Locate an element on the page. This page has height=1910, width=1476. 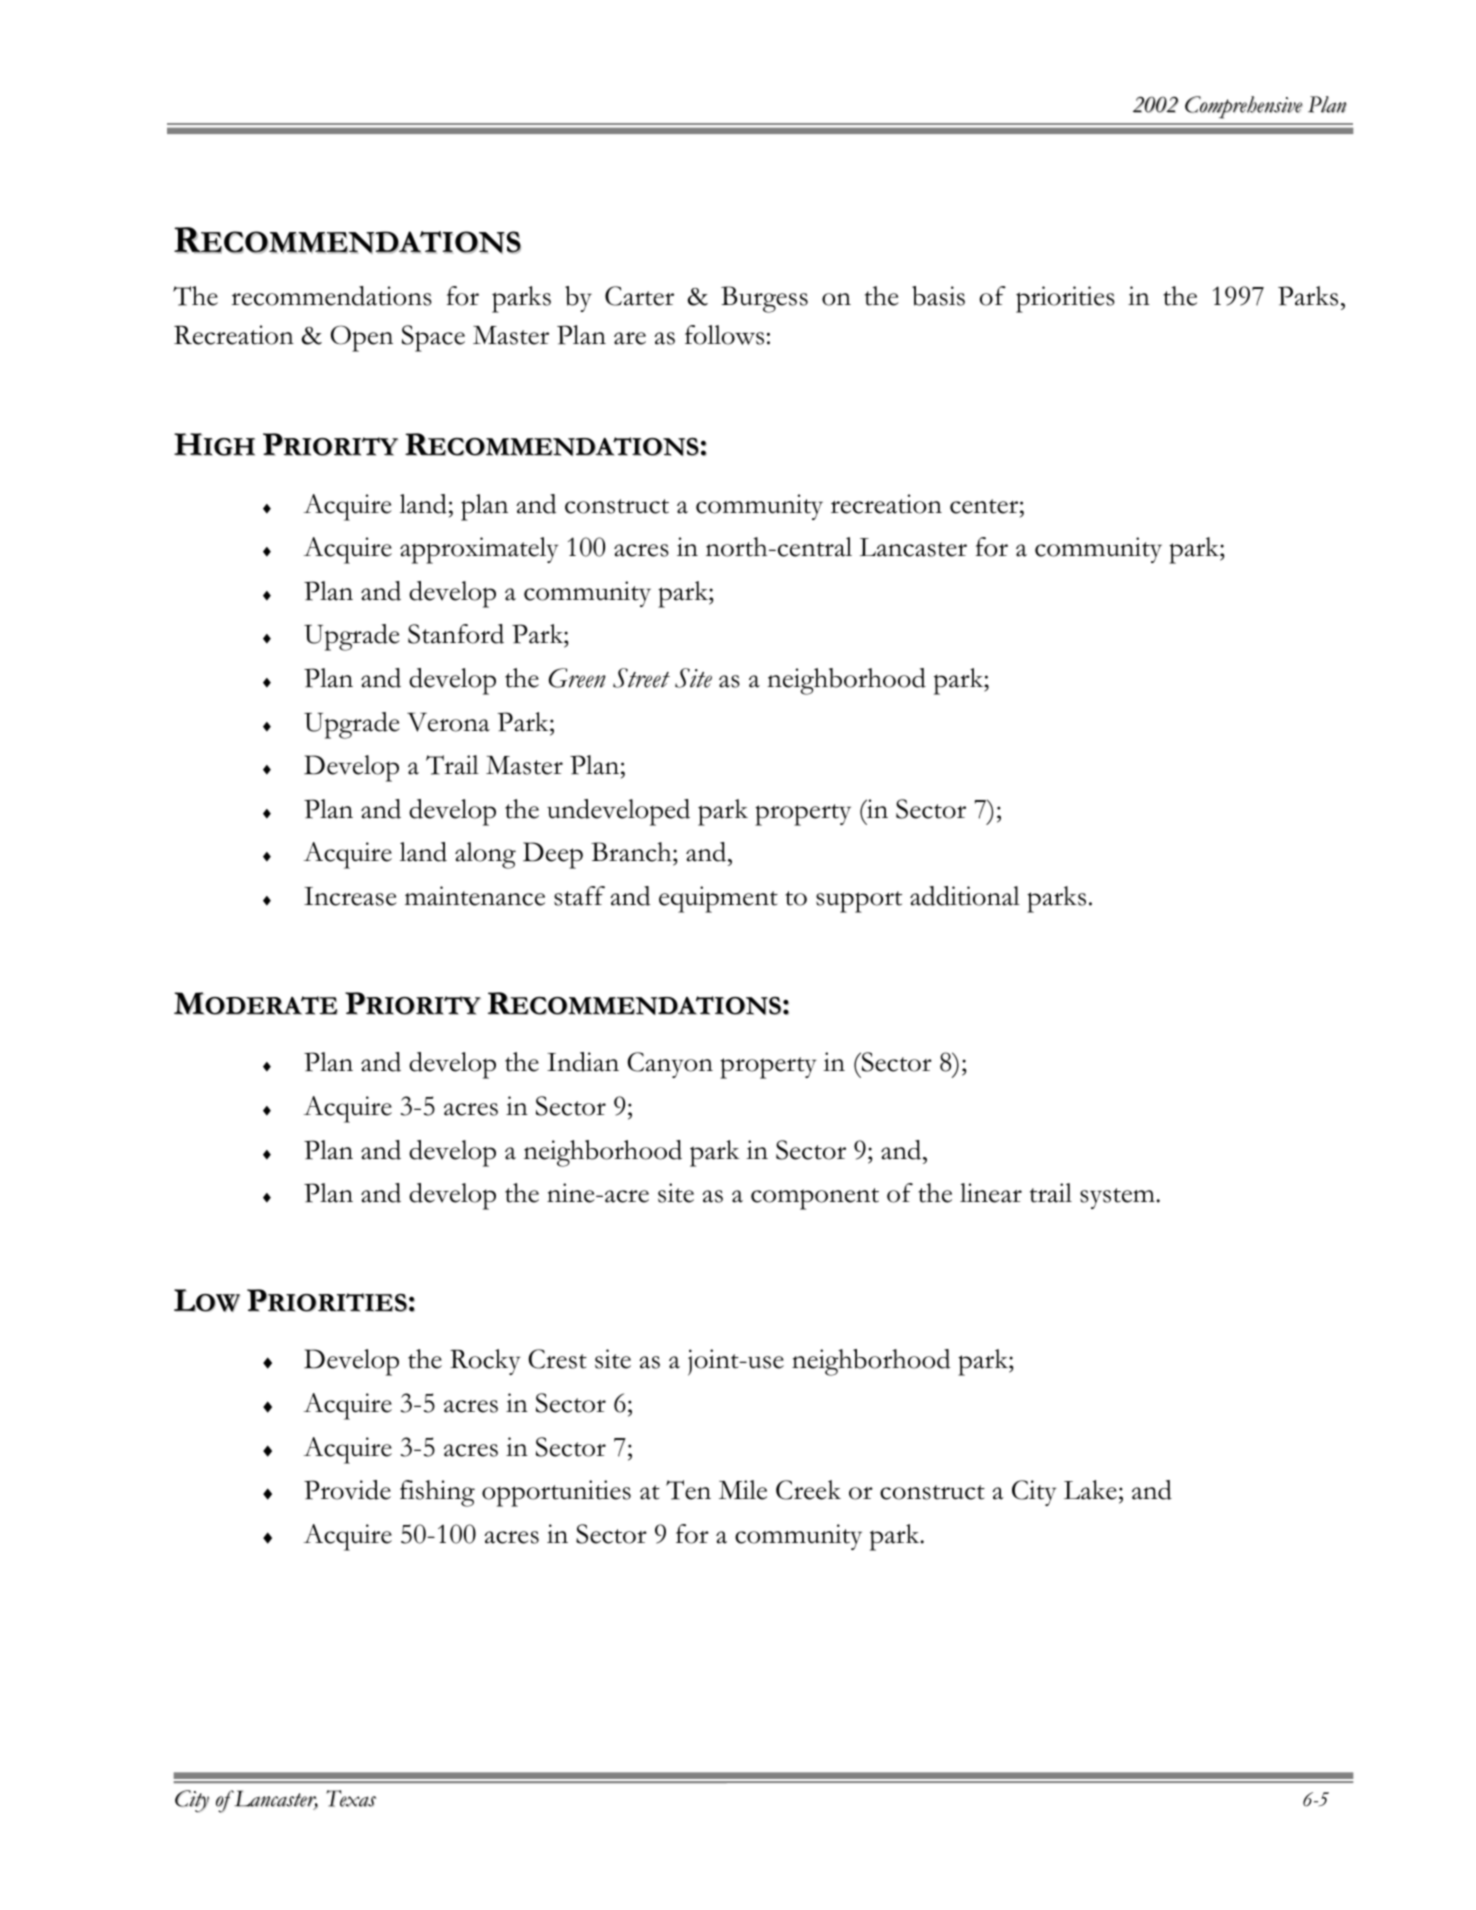
follows is located at coordinates (724, 335).
